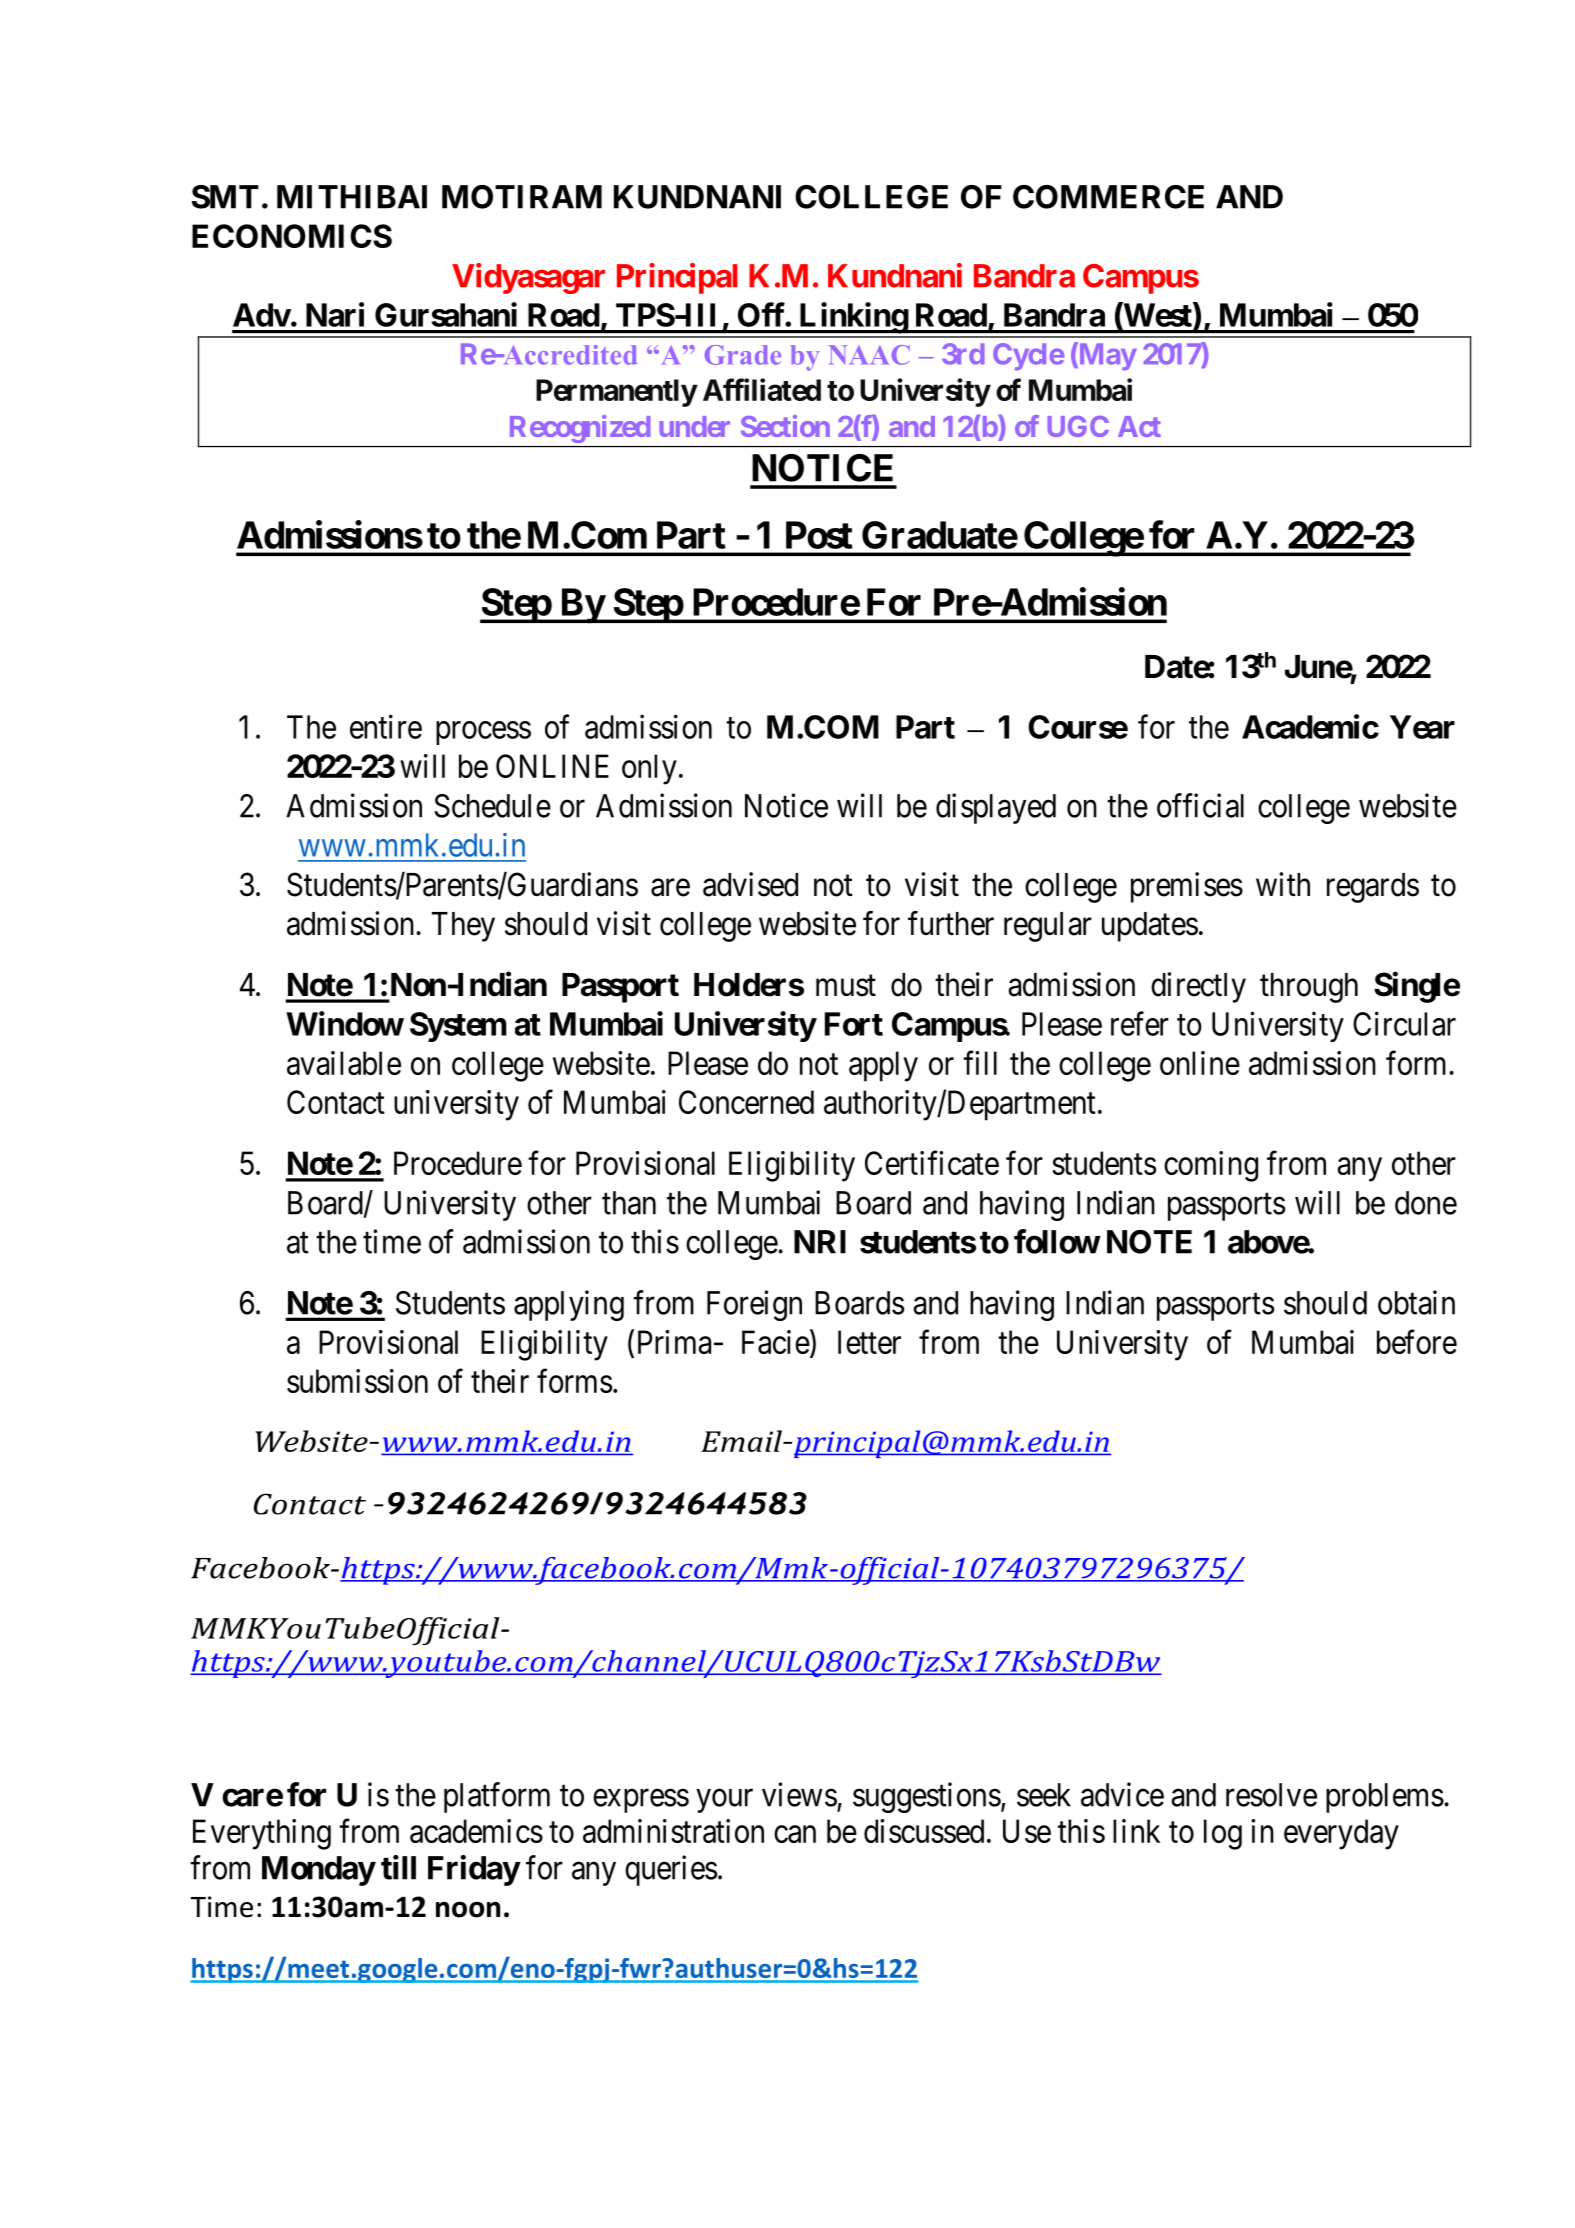 This document has width=1575, height=2228. I want to click on letter, so click(869, 1342).
